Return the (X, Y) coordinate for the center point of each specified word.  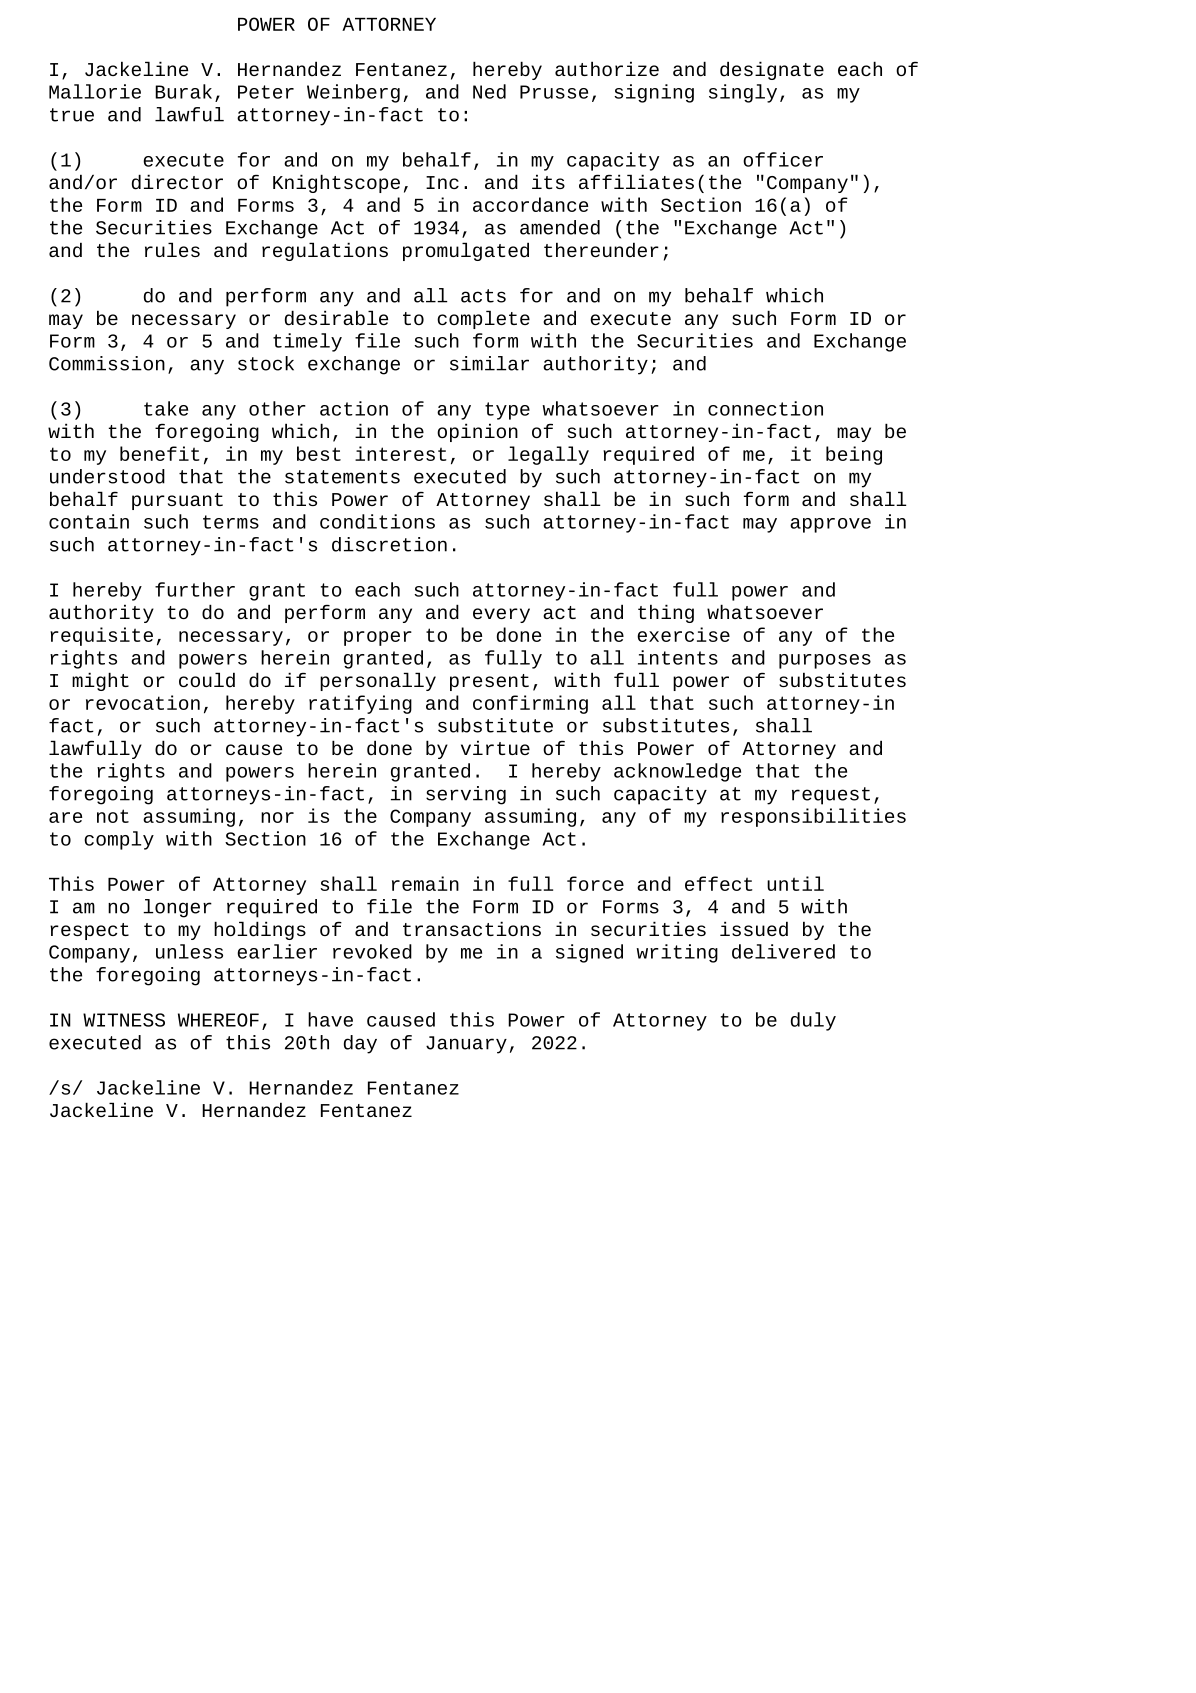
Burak (183, 91)
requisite (101, 636)
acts (483, 296)
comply (119, 840)
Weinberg (353, 93)
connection (765, 408)
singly (743, 93)
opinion (477, 432)
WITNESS (124, 1020)
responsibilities (813, 817)
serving (466, 795)
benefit (160, 453)
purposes (825, 661)
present (489, 682)
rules (172, 249)
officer (783, 159)
